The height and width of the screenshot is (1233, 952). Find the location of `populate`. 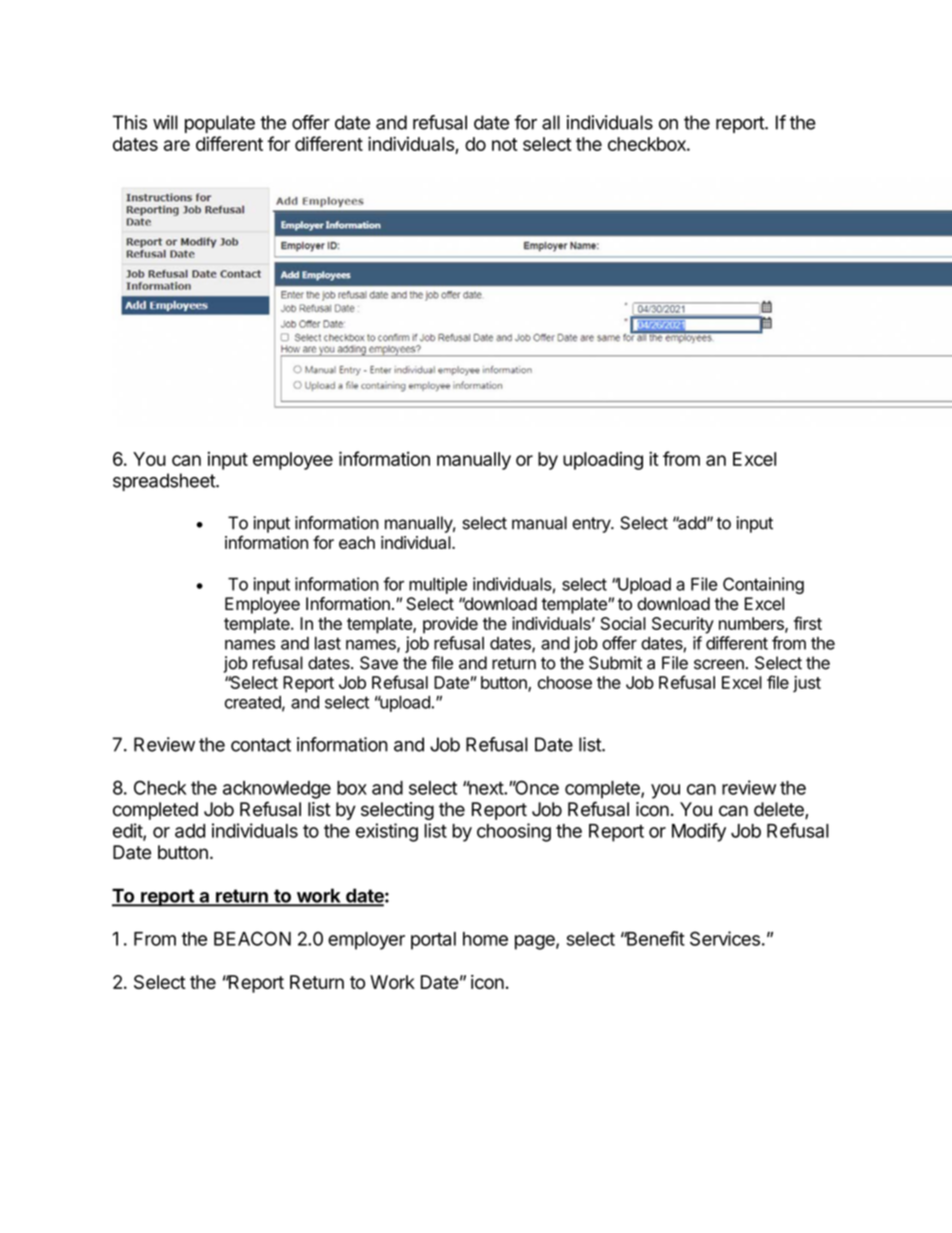

populate is located at coordinates (220, 124).
